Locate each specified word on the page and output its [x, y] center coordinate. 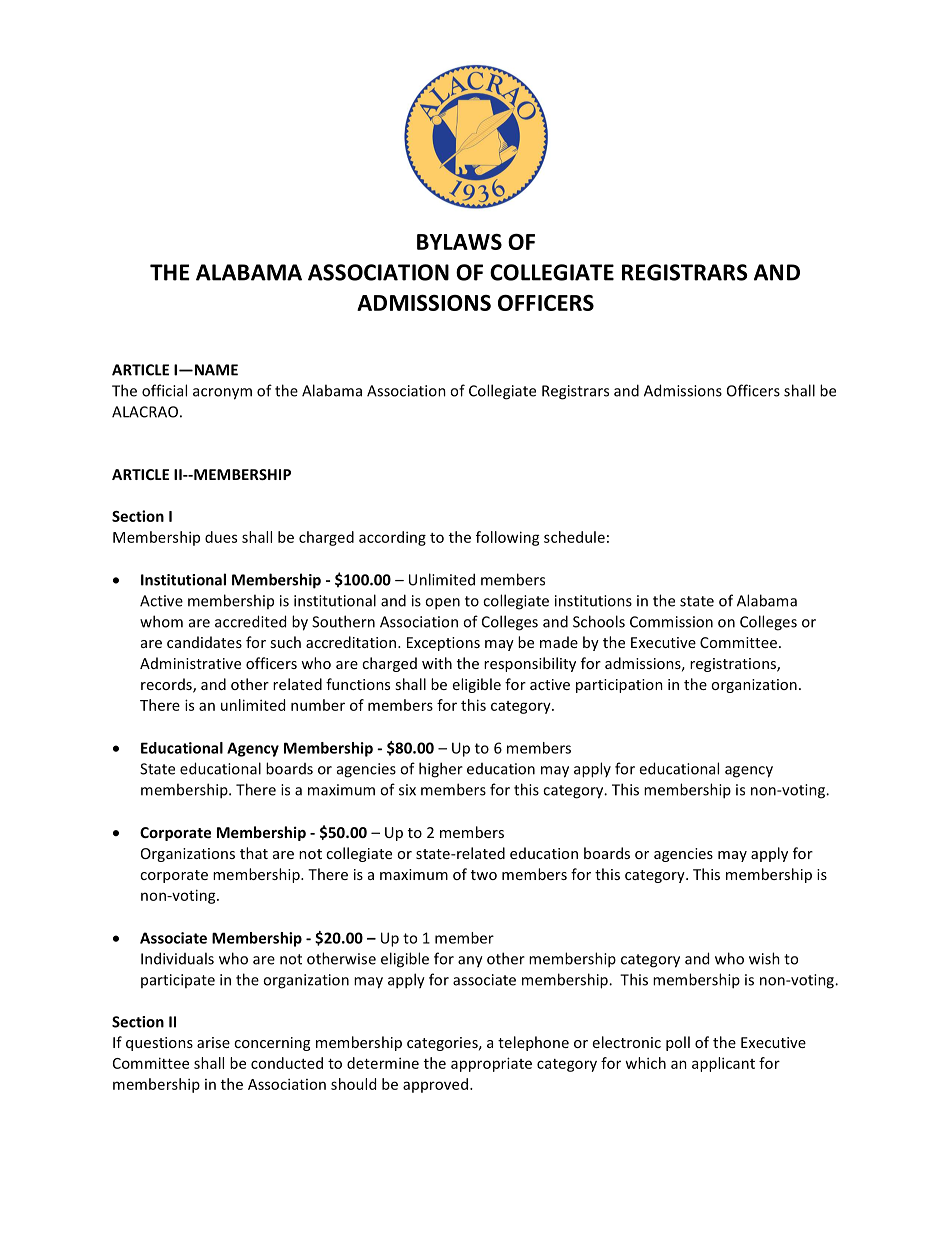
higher [441, 770]
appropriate [491, 1064]
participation [619, 686]
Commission [671, 622]
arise [213, 1042]
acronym [222, 394]
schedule [574, 537]
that [254, 853]
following [508, 538]
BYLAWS [459, 242]
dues [221, 537]
